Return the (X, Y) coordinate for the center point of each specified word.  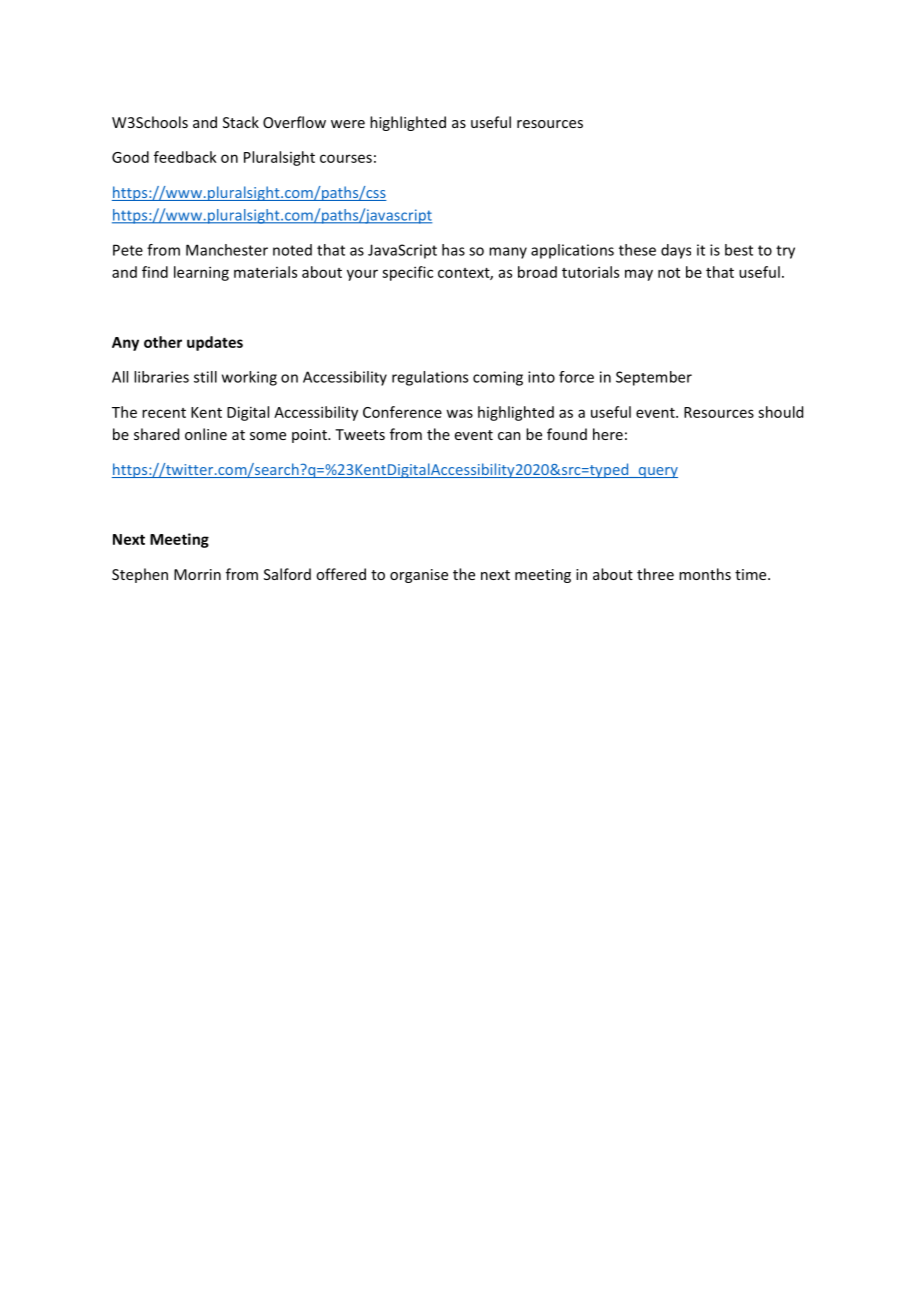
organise (419, 576)
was (459, 413)
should (780, 412)
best (739, 250)
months (705, 574)
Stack (241, 122)
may (639, 275)
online (206, 434)
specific (407, 273)
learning (201, 273)
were (348, 124)
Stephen (140, 575)
